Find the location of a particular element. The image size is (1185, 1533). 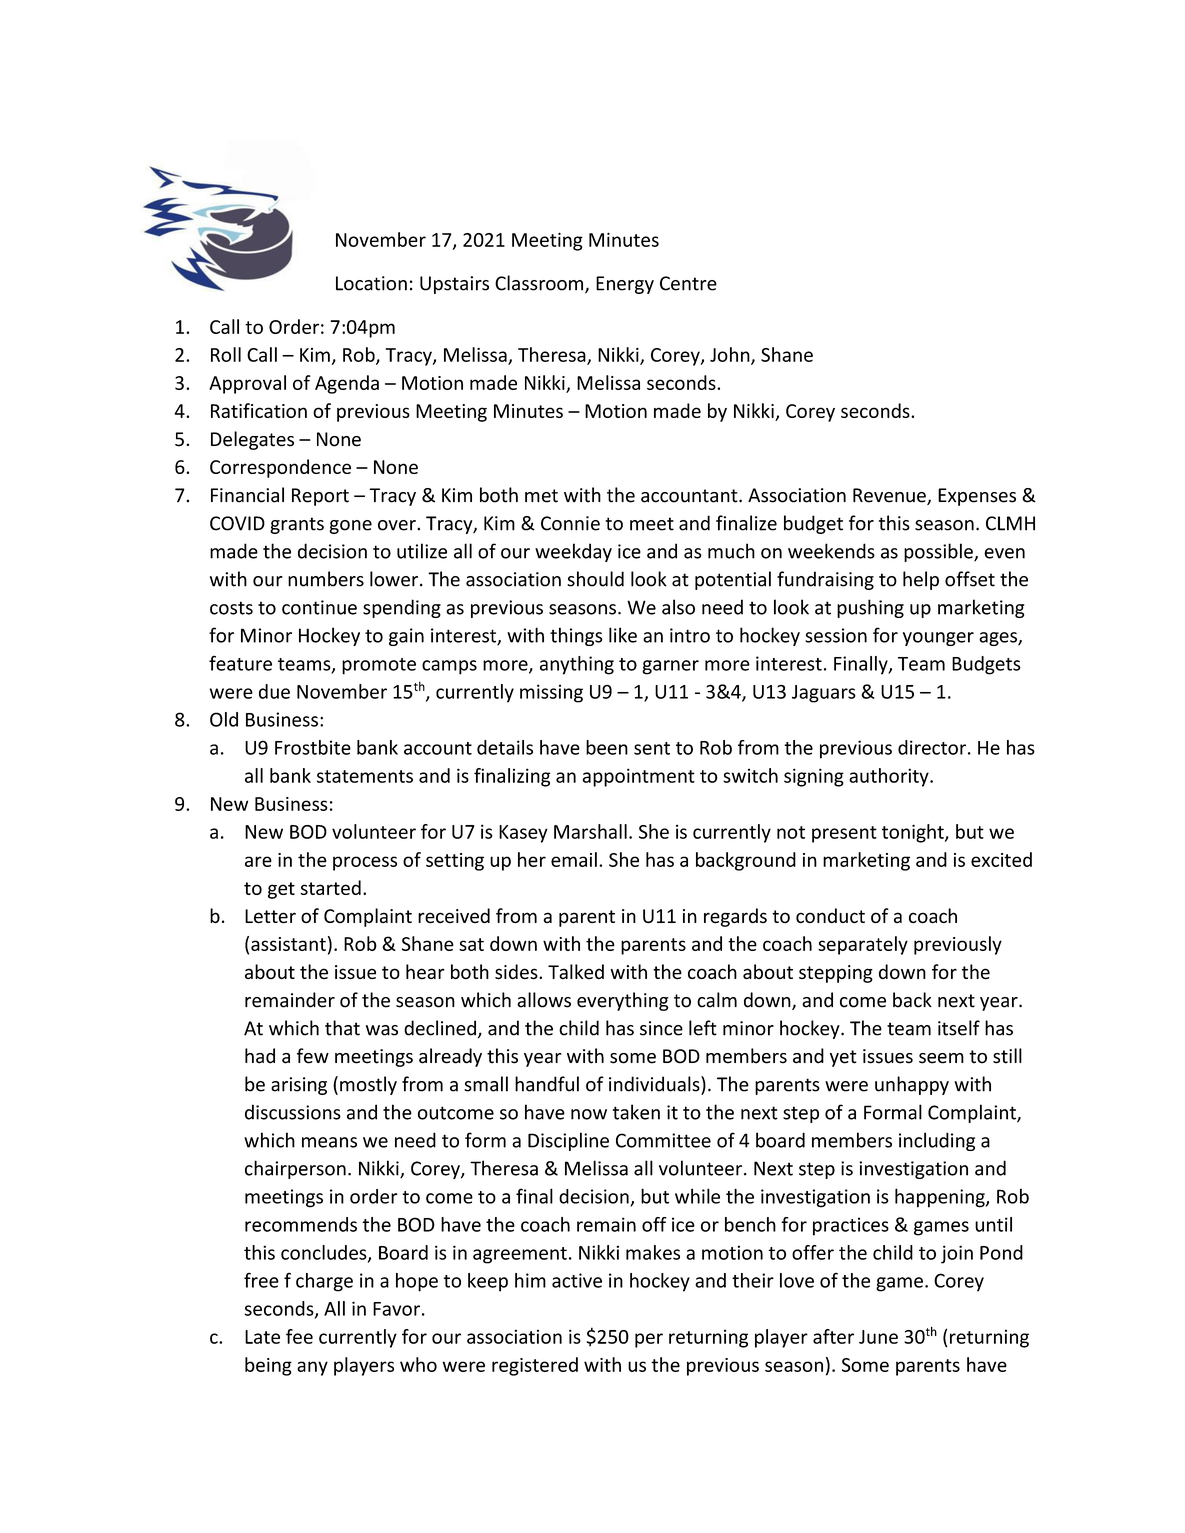

process is located at coordinates (365, 863).
